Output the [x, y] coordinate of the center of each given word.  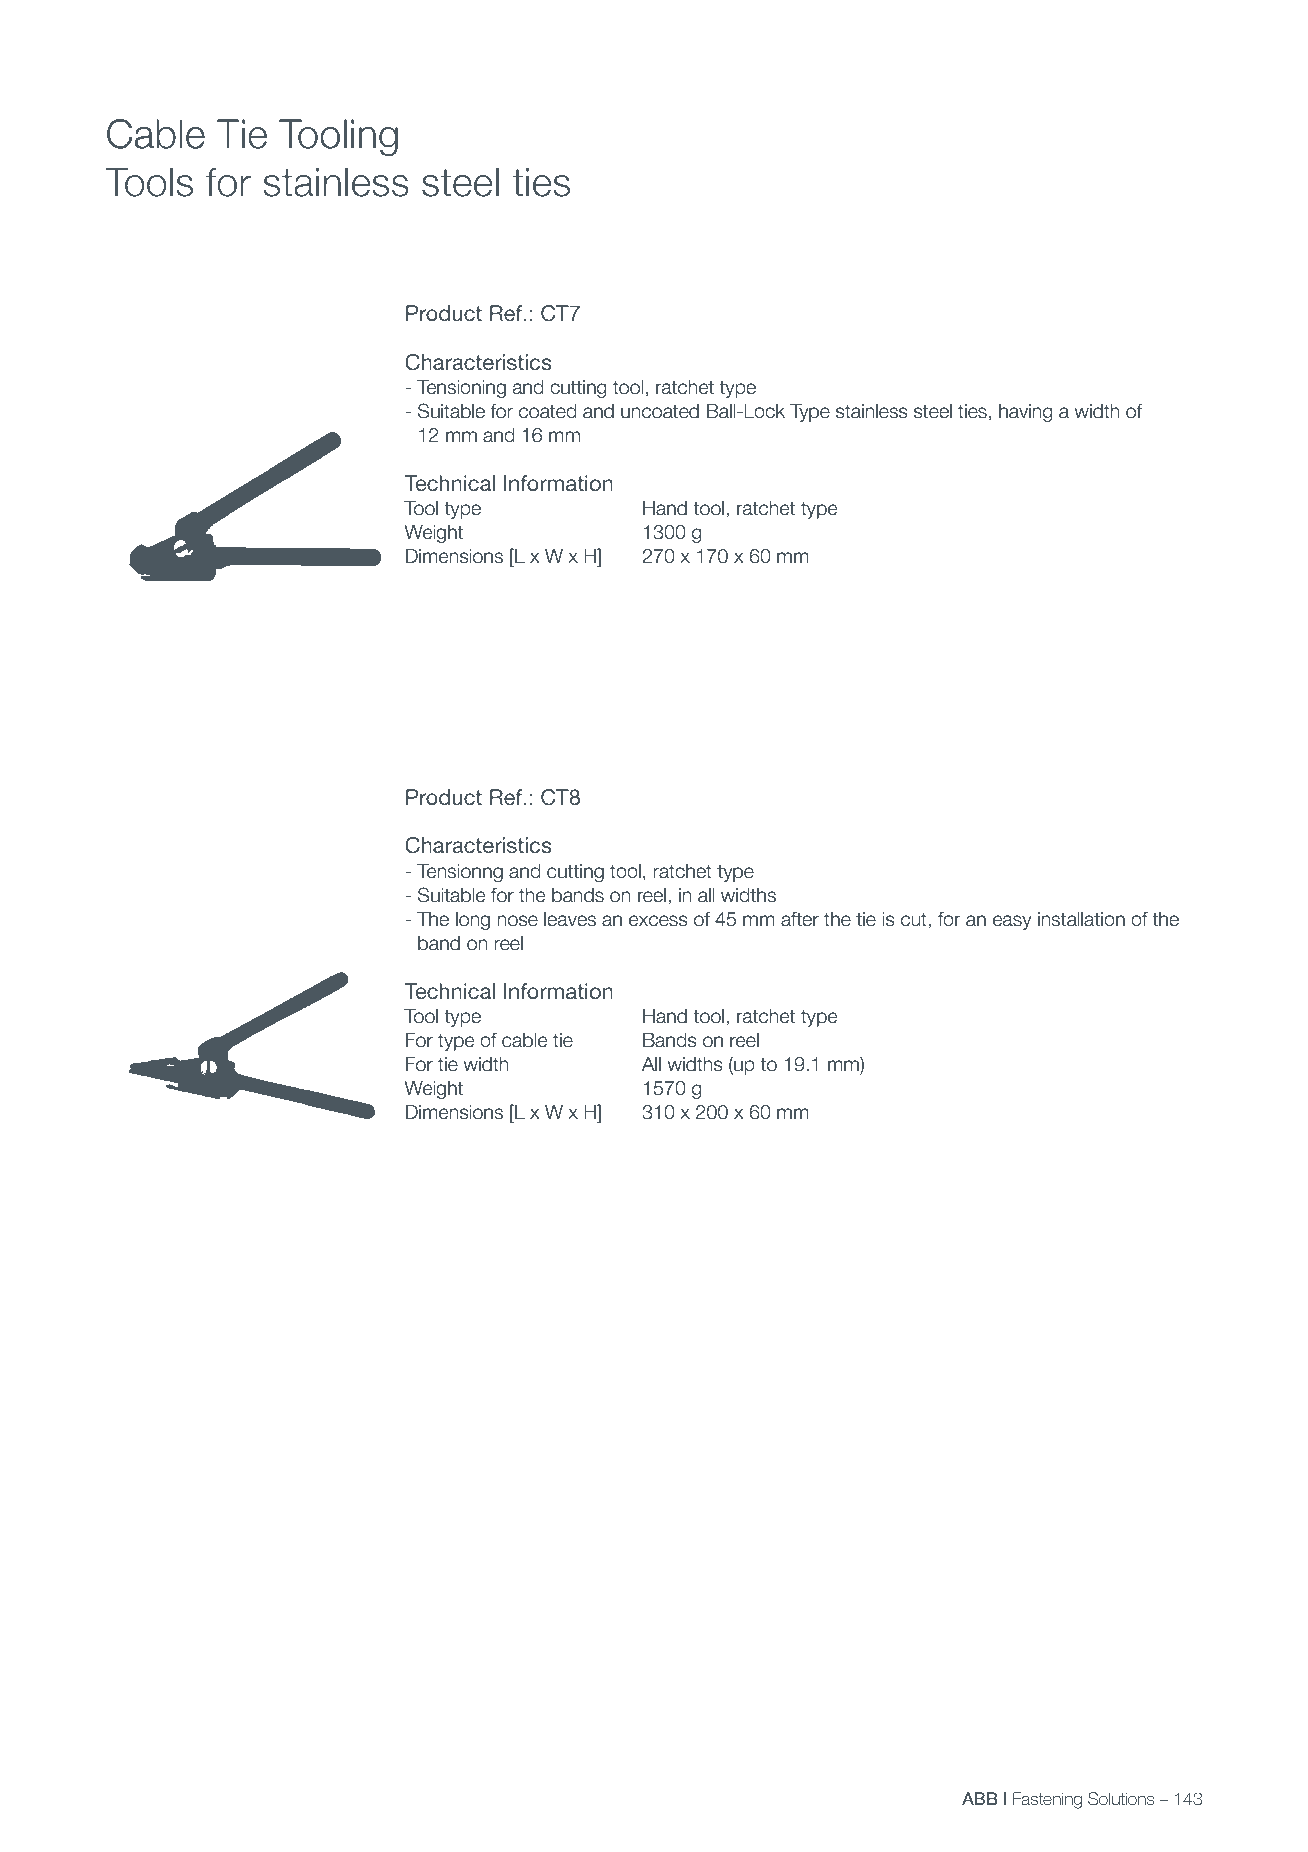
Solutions [1121, 1799]
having [1026, 413]
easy [1012, 922]
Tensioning [461, 389]
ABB [980, 1798]
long [473, 921]
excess [658, 921]
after [800, 919]
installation [1081, 919]
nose [517, 921]
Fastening [1047, 1800]
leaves [570, 919]
